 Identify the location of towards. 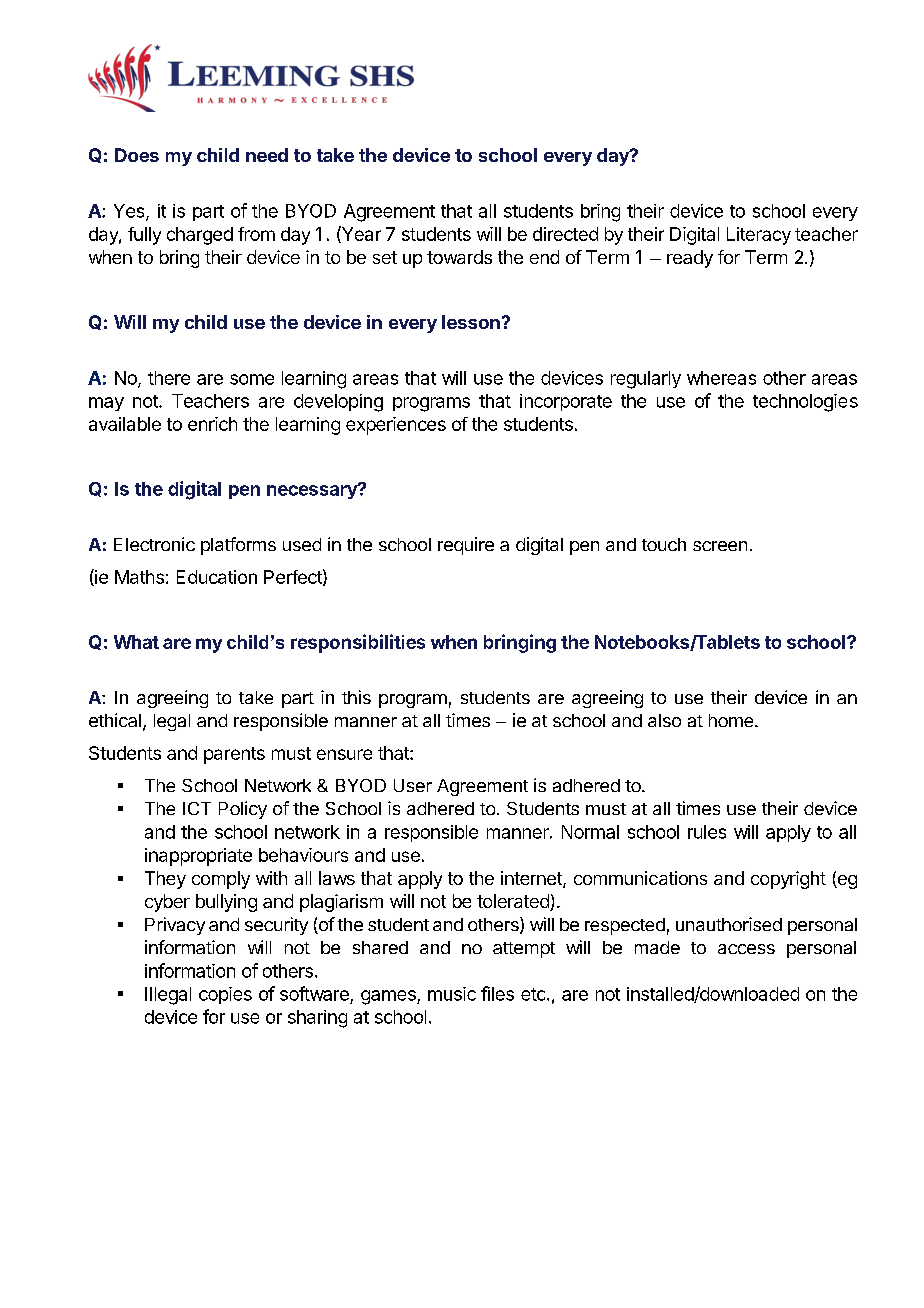
(459, 257).
